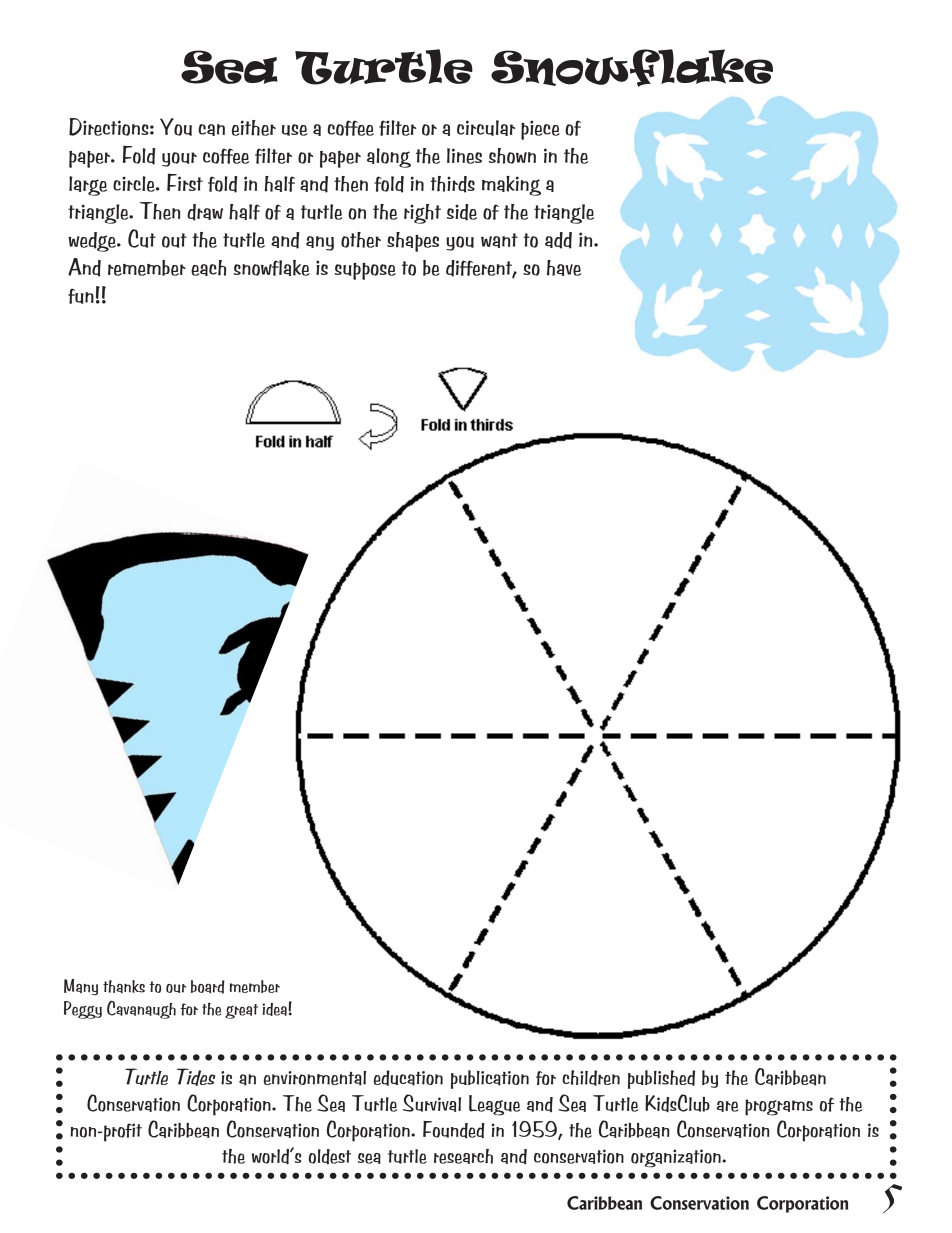 The height and width of the screenshot is (1233, 952). Describe the element at coordinates (81, 296) in the screenshot. I see `fun` at that location.
